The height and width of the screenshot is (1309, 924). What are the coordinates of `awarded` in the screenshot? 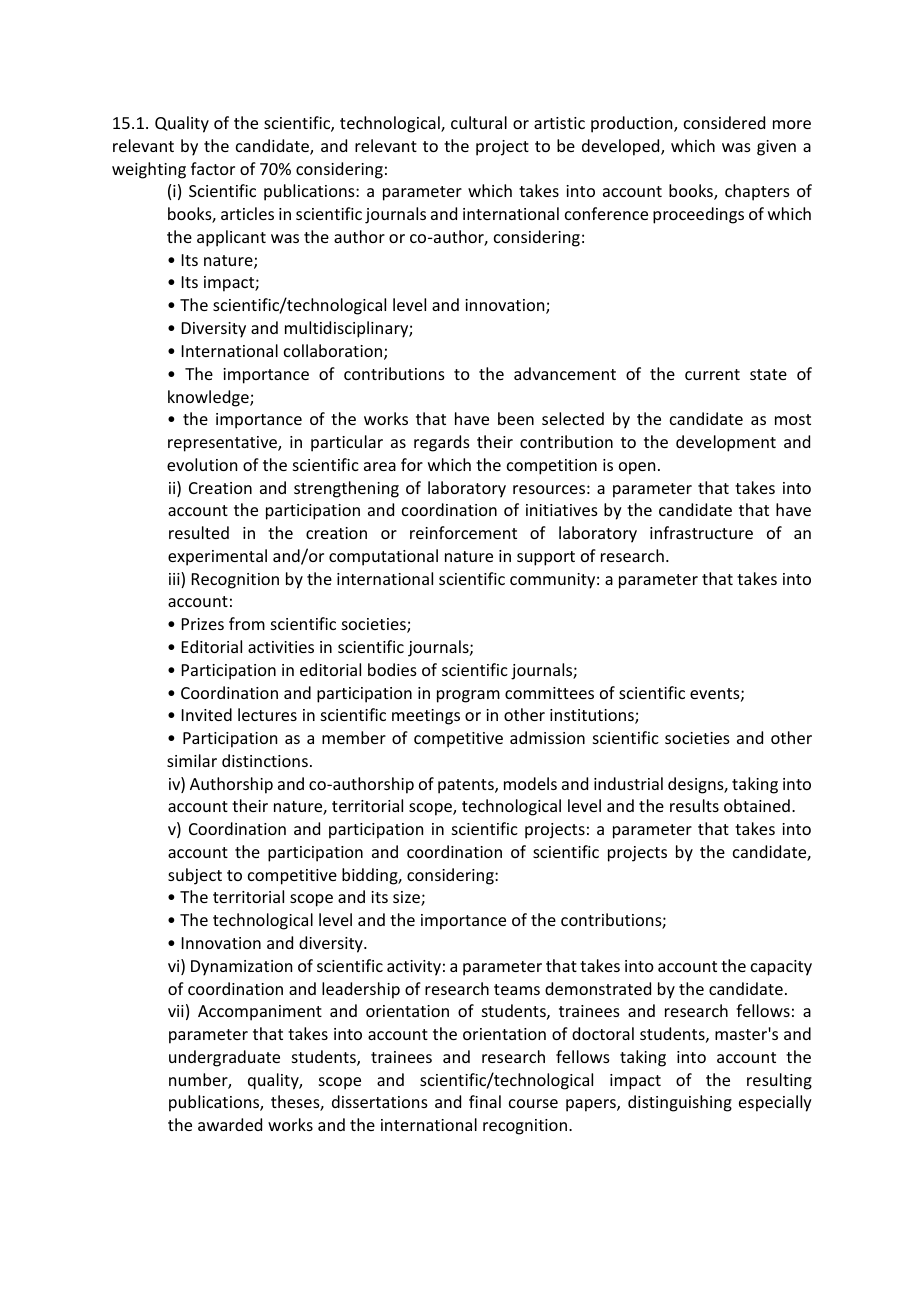 It's located at (230, 1124).
